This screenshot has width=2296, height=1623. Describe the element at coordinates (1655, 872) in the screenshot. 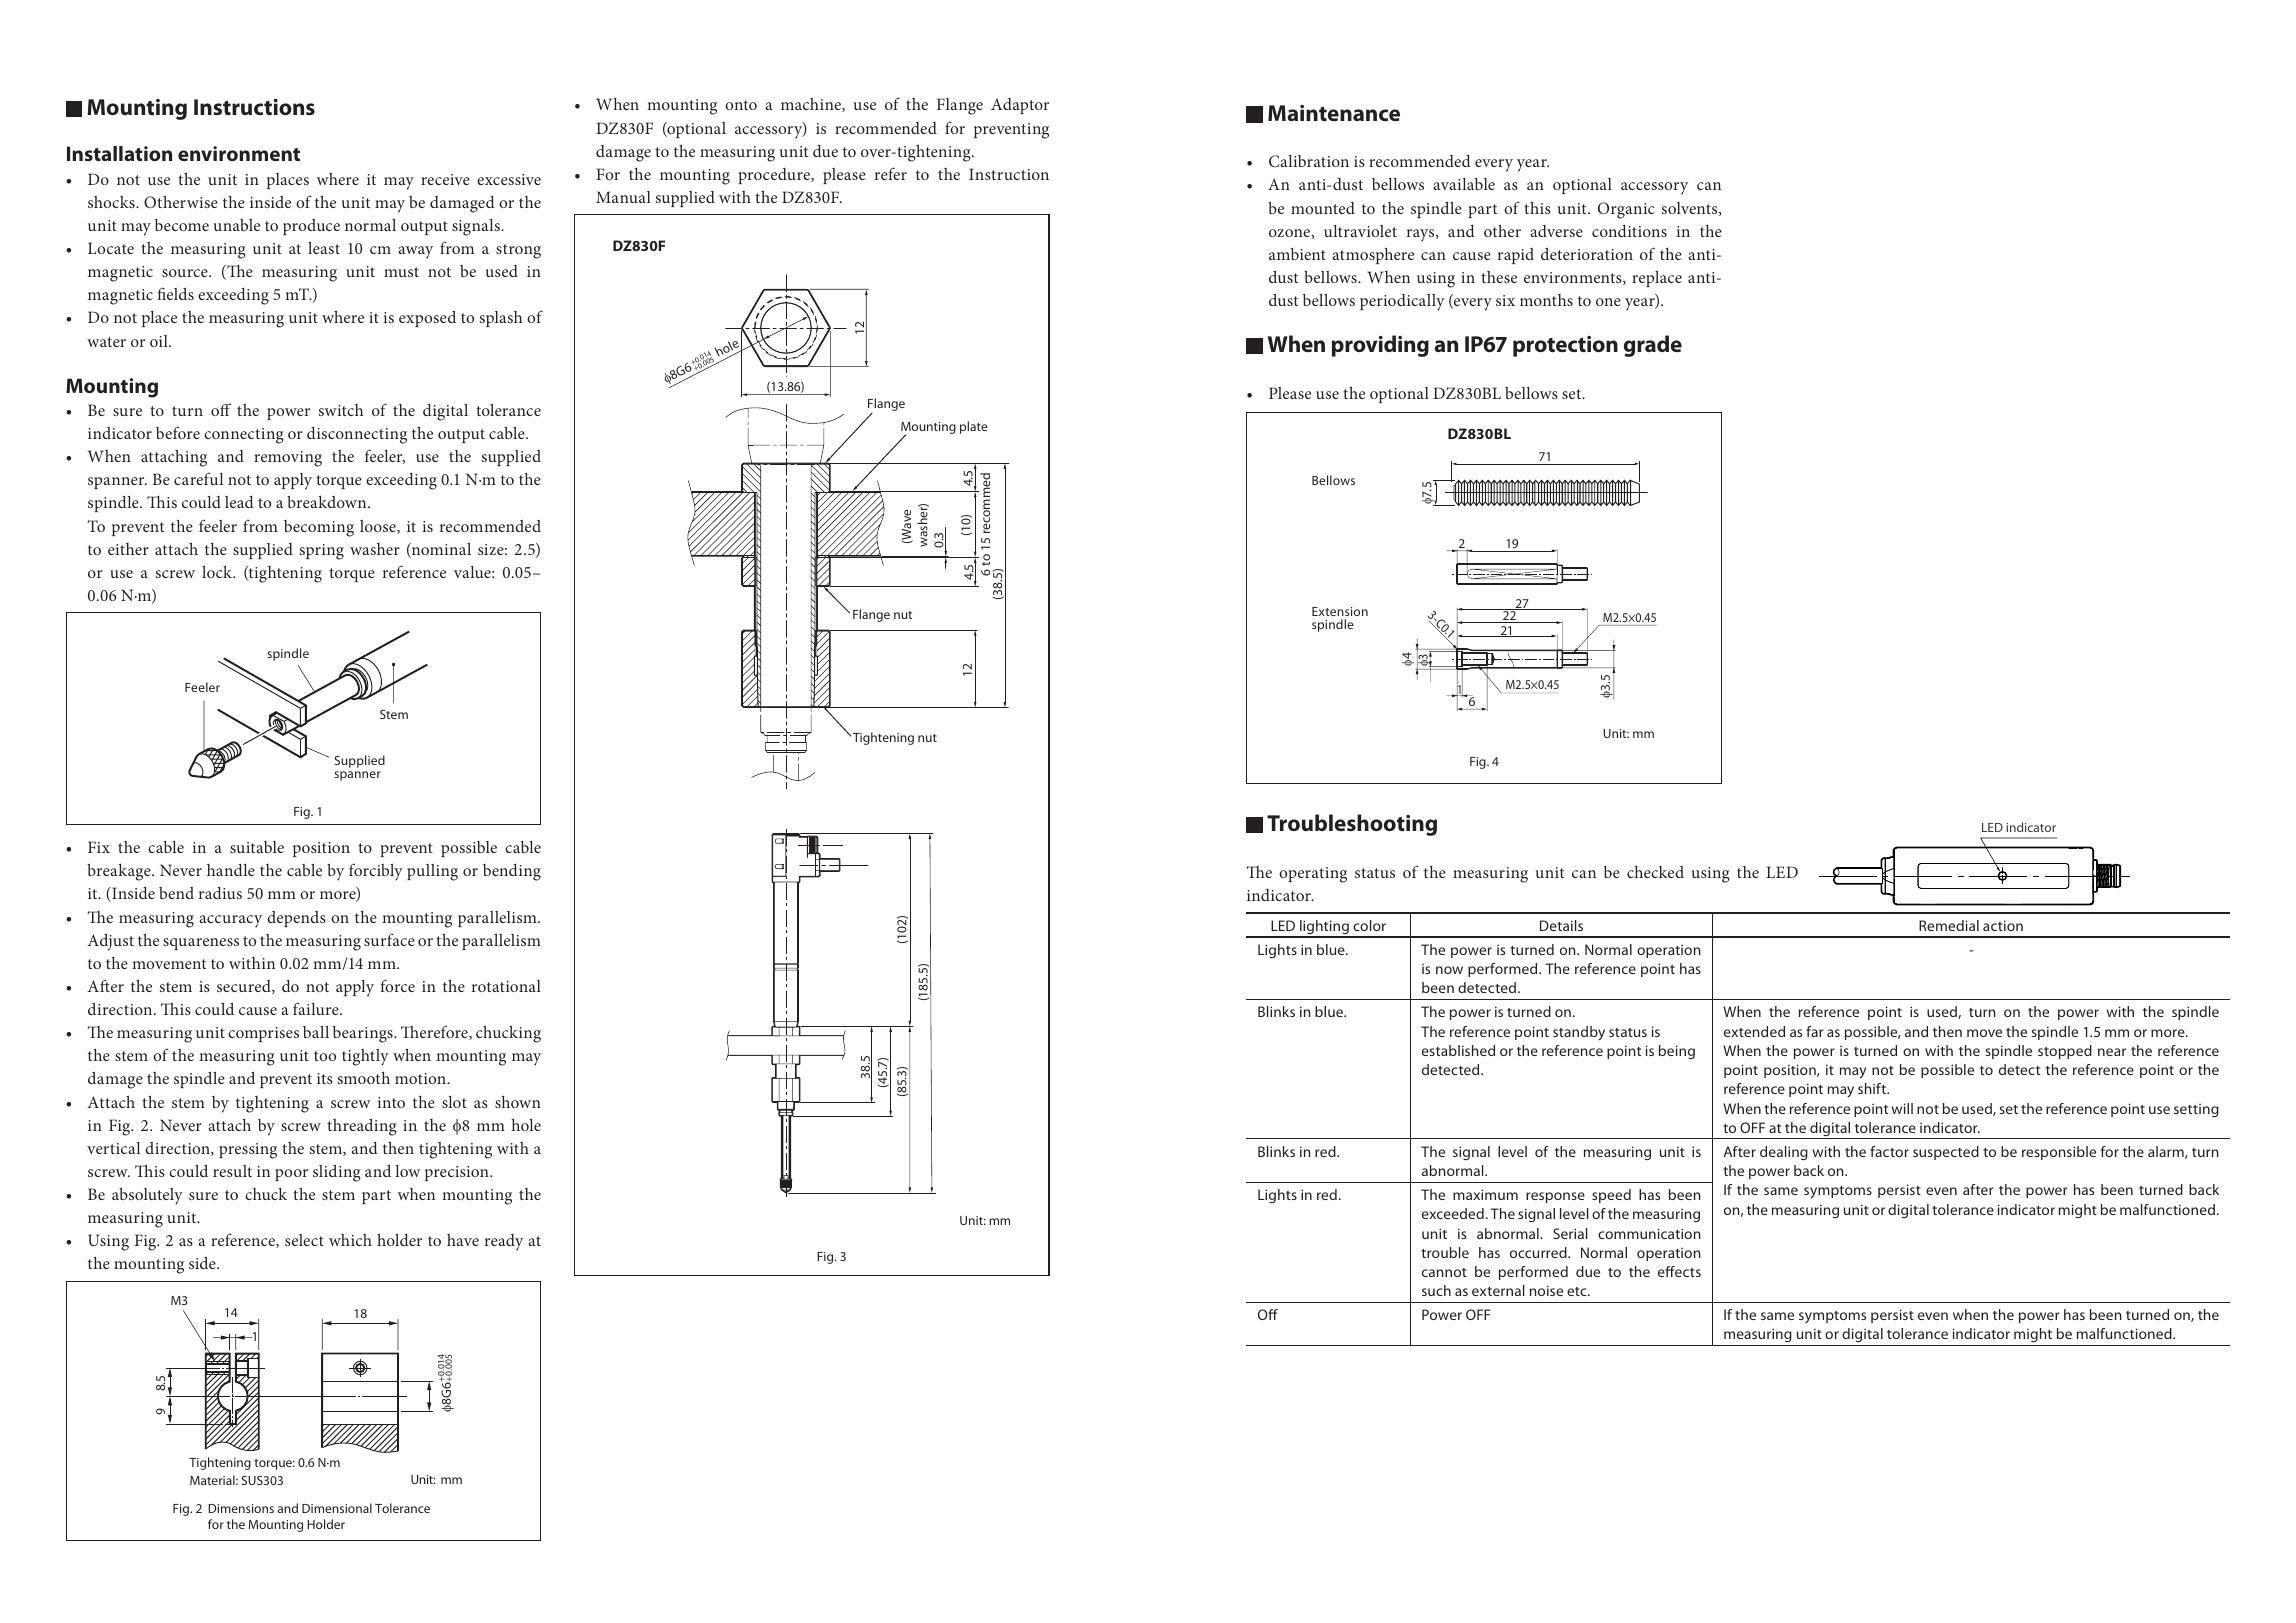

I see `checked` at that location.
